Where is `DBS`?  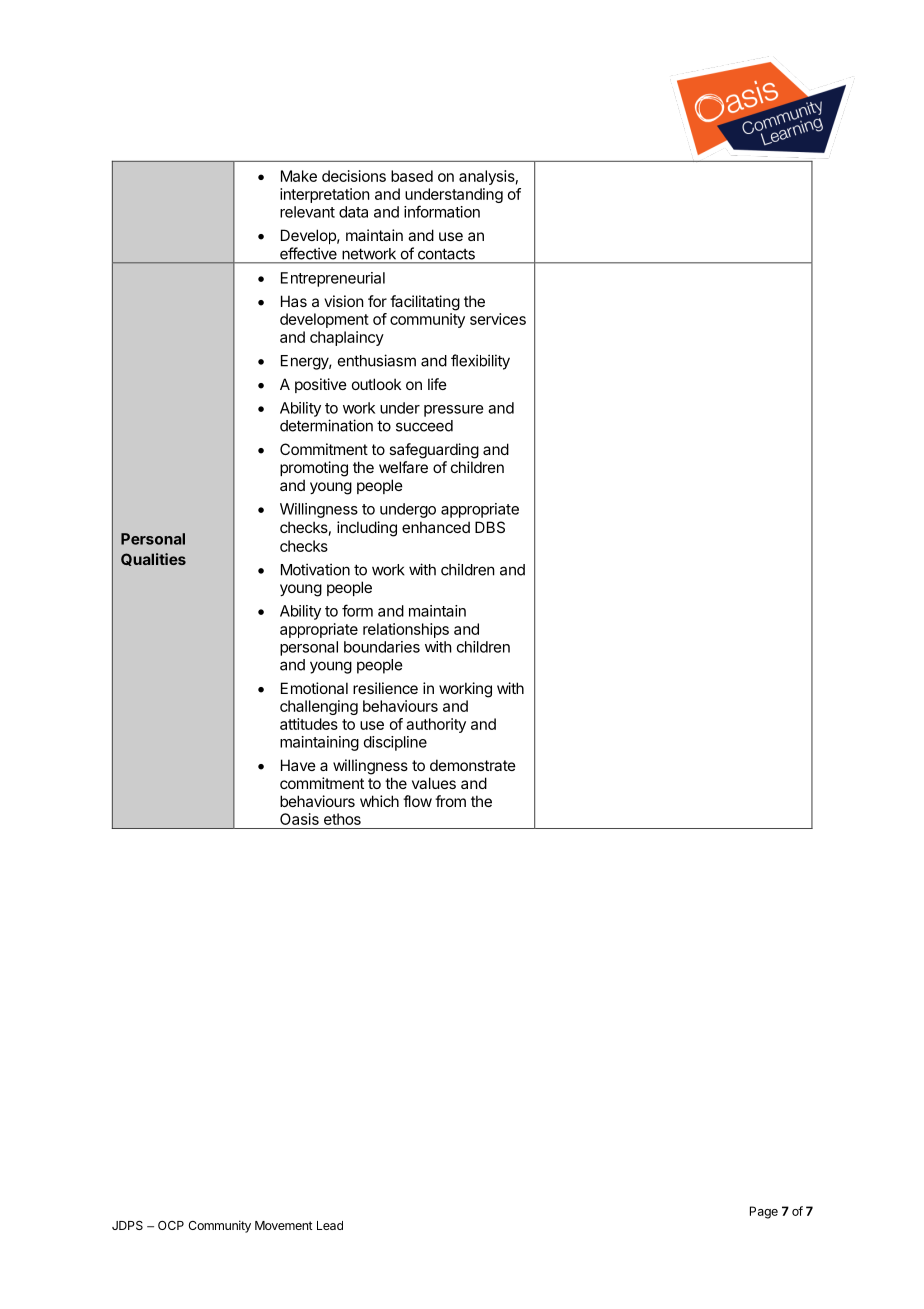
DBS is located at coordinates (490, 527).
